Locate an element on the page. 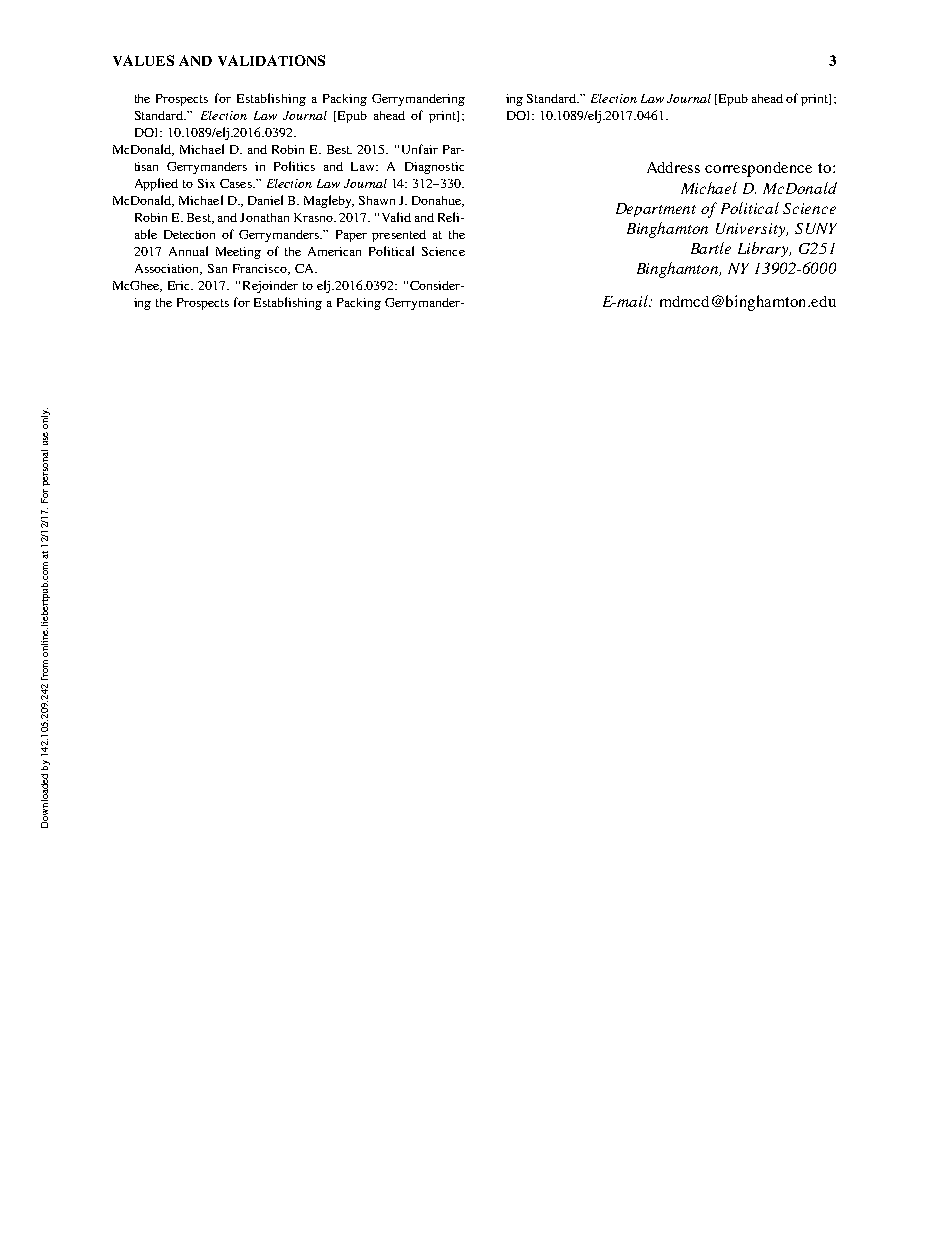 The width and height of the page is (952, 1233). Department is located at coordinates (656, 210).
